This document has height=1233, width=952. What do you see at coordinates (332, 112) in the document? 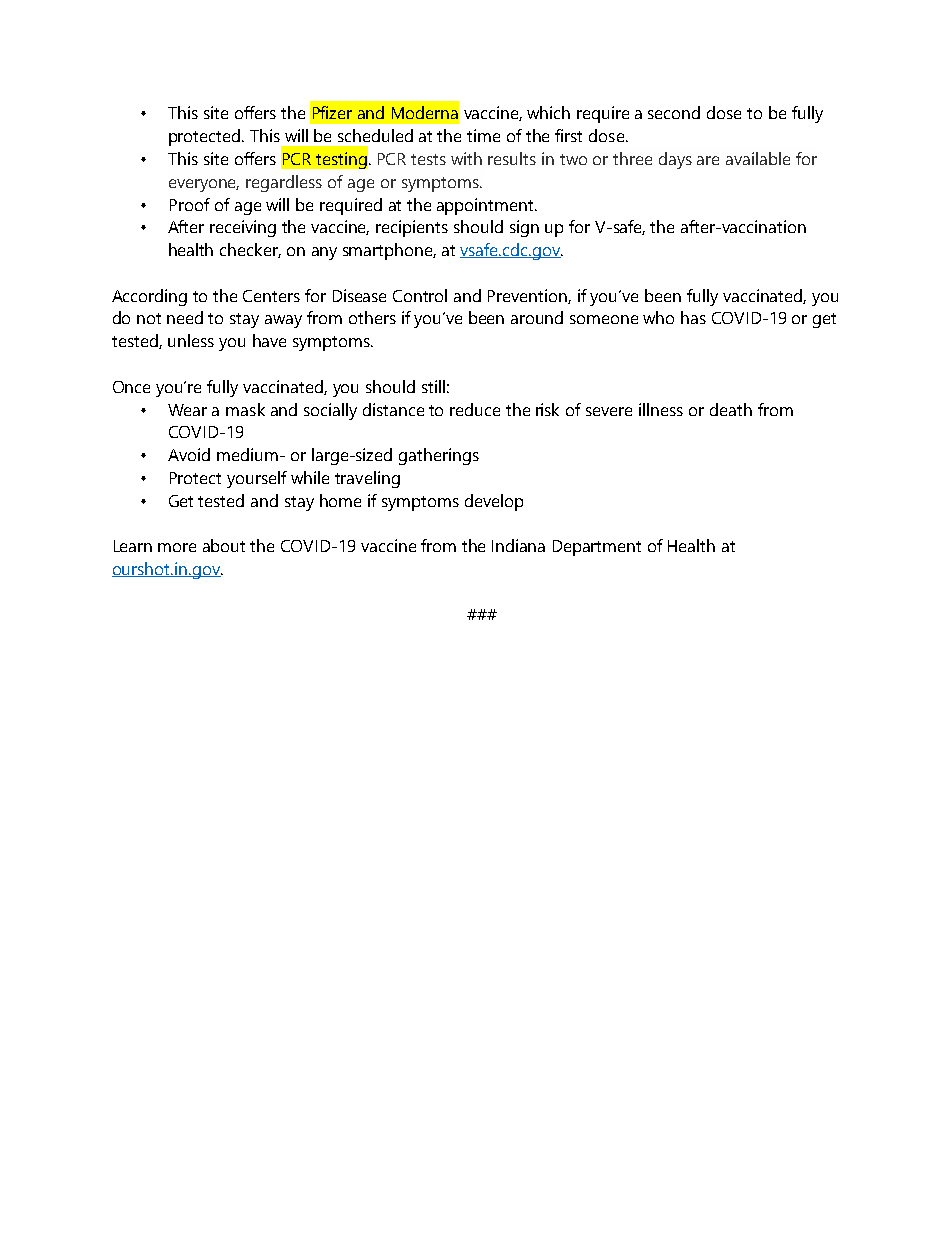
I see `Pfizer` at bounding box center [332, 112].
